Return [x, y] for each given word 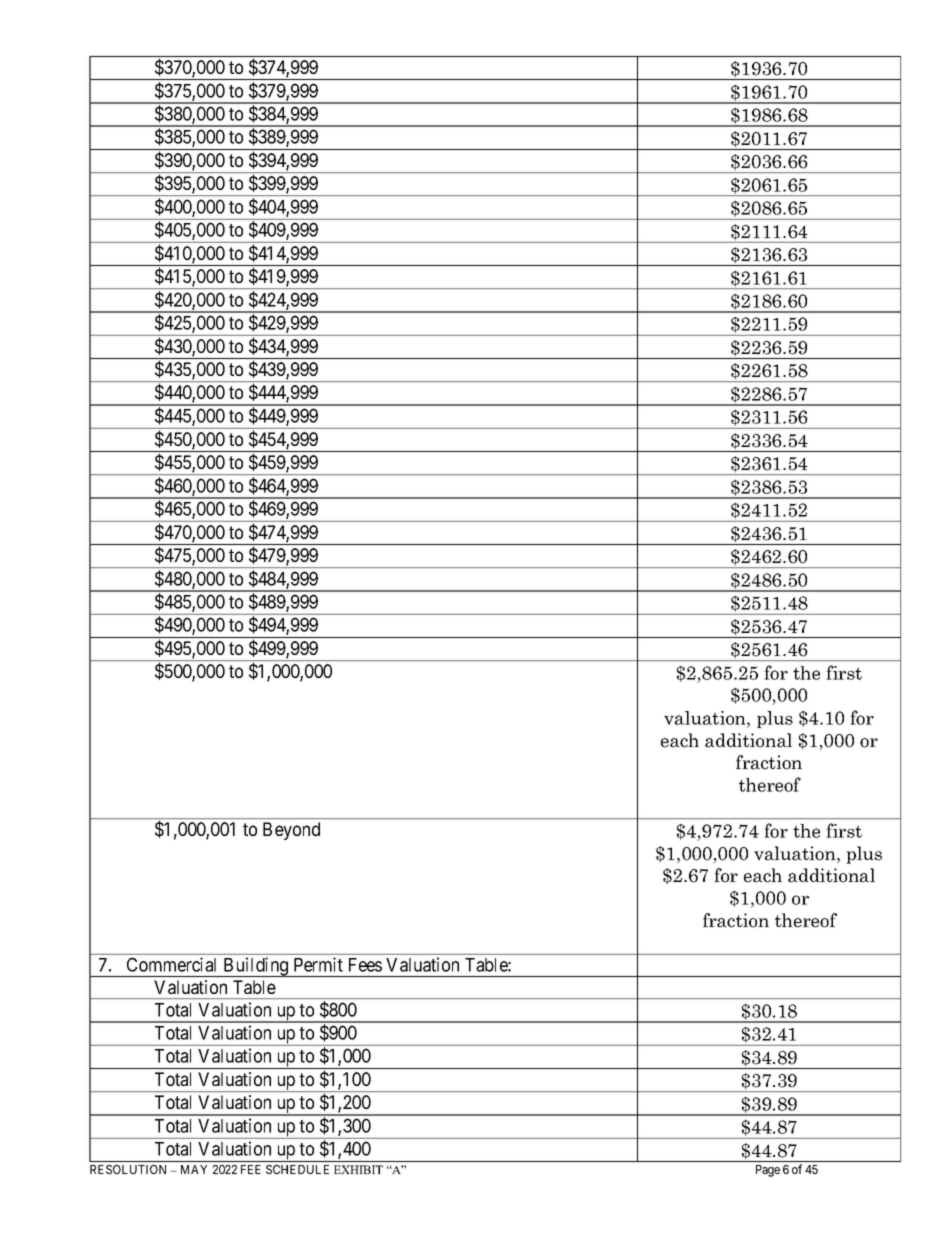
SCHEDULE [297, 1169]
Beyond [291, 831]
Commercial [171, 964]
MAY [194, 1169]
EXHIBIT [358, 1169]
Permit [318, 964]
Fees [365, 965]
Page [768, 1171]
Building [256, 967]
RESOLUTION [128, 1169]
